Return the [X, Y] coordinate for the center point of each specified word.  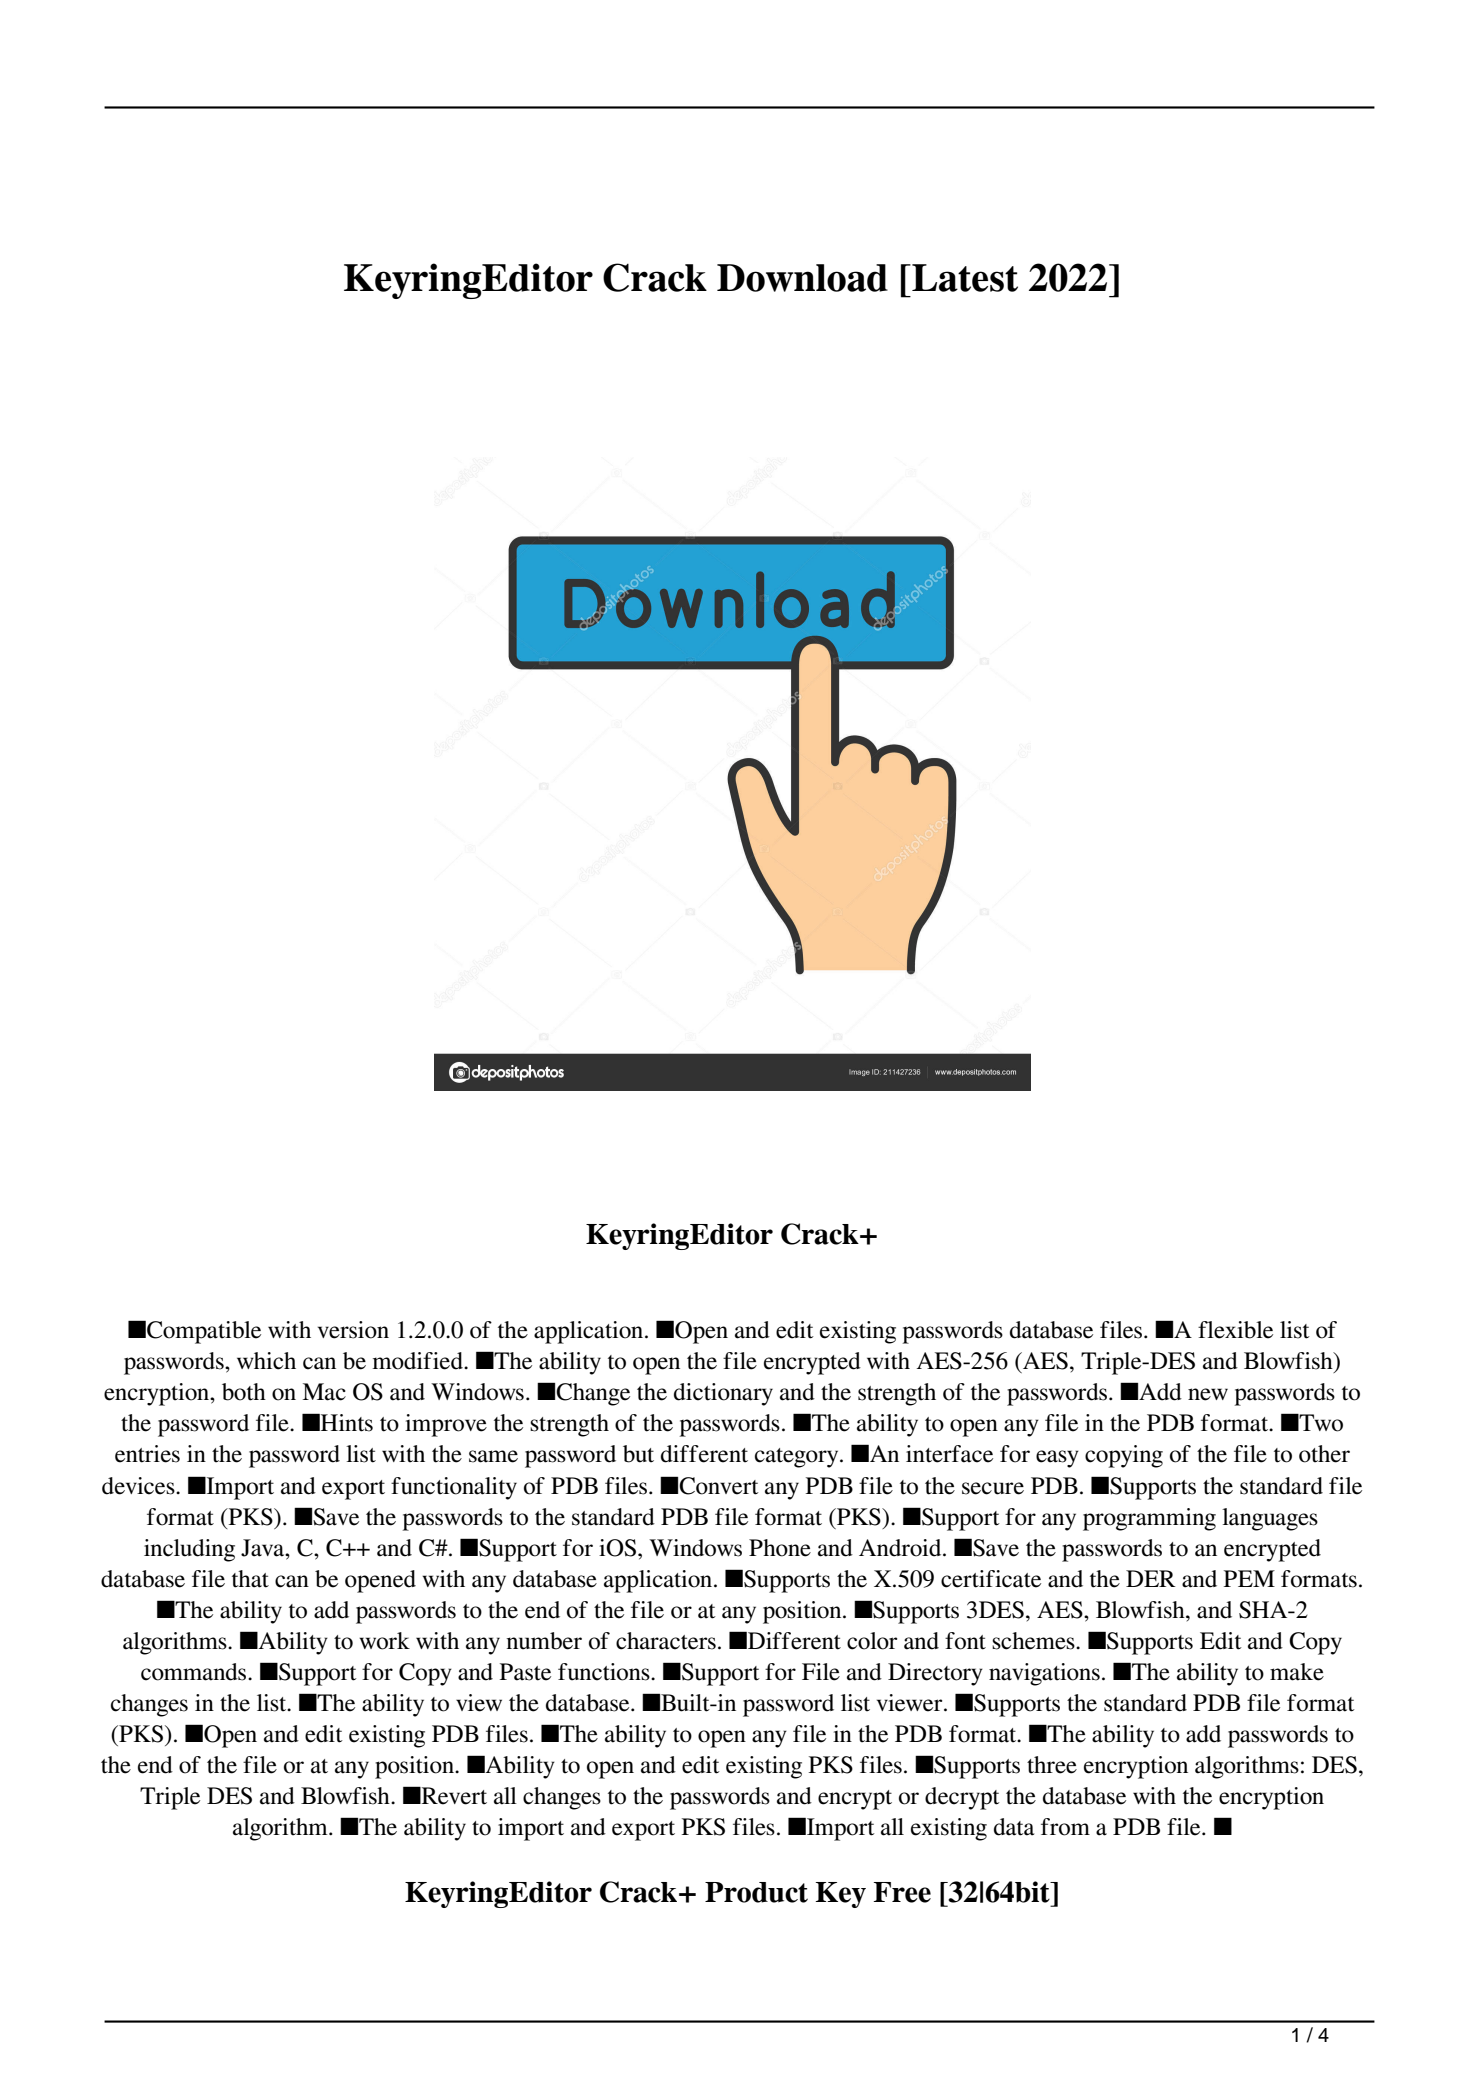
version [353, 1330]
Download [802, 278]
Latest [964, 278]
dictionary [723, 1394]
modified [418, 1361]
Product [756, 1892]
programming [1149, 1519]
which [266, 1361]
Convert [719, 1486]
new [1208, 1394]
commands [195, 1672]
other [1324, 1454]
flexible [1235, 1330]
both [244, 1392]
